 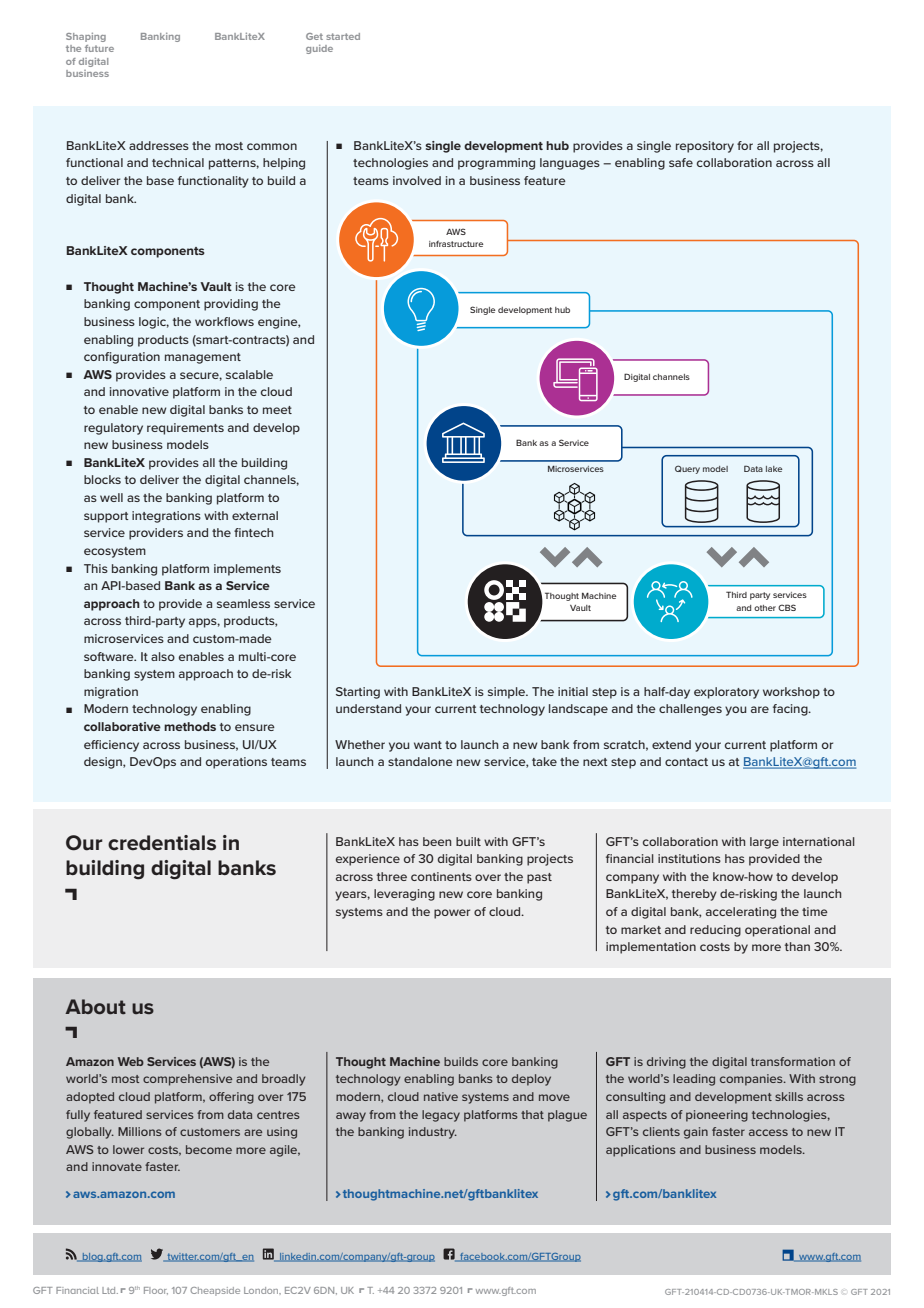 What do you see at coordinates (156, 1291) in the page?
I see `Floor` at bounding box center [156, 1291].
